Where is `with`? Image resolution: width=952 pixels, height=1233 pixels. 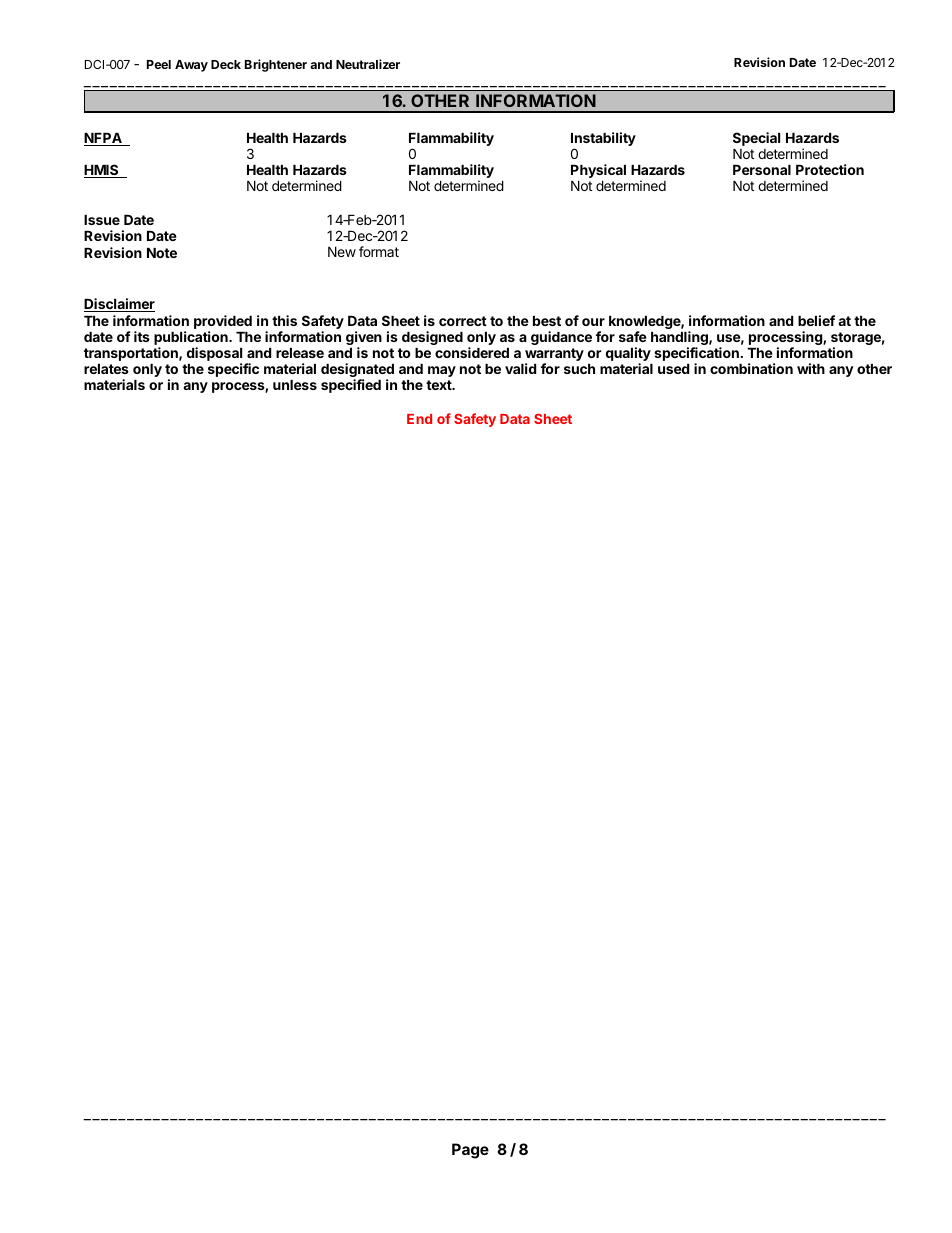
with is located at coordinates (811, 368).
